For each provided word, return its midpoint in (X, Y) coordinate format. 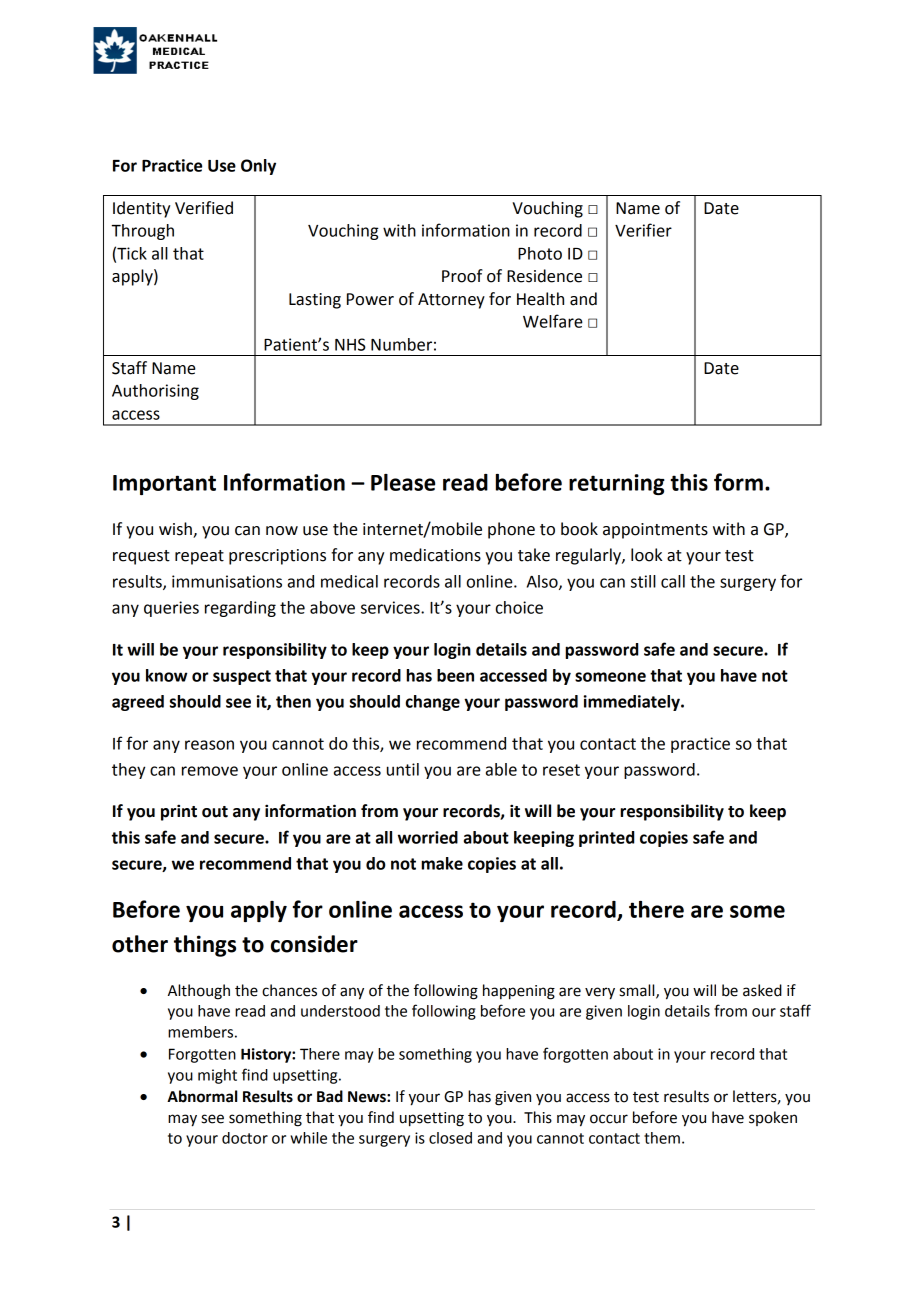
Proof (462, 276)
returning (617, 484)
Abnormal (202, 1096)
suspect (242, 677)
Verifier (643, 230)
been (455, 675)
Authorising (155, 392)
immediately (633, 703)
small (638, 991)
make (442, 863)
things (205, 946)
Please (403, 482)
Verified (204, 208)
